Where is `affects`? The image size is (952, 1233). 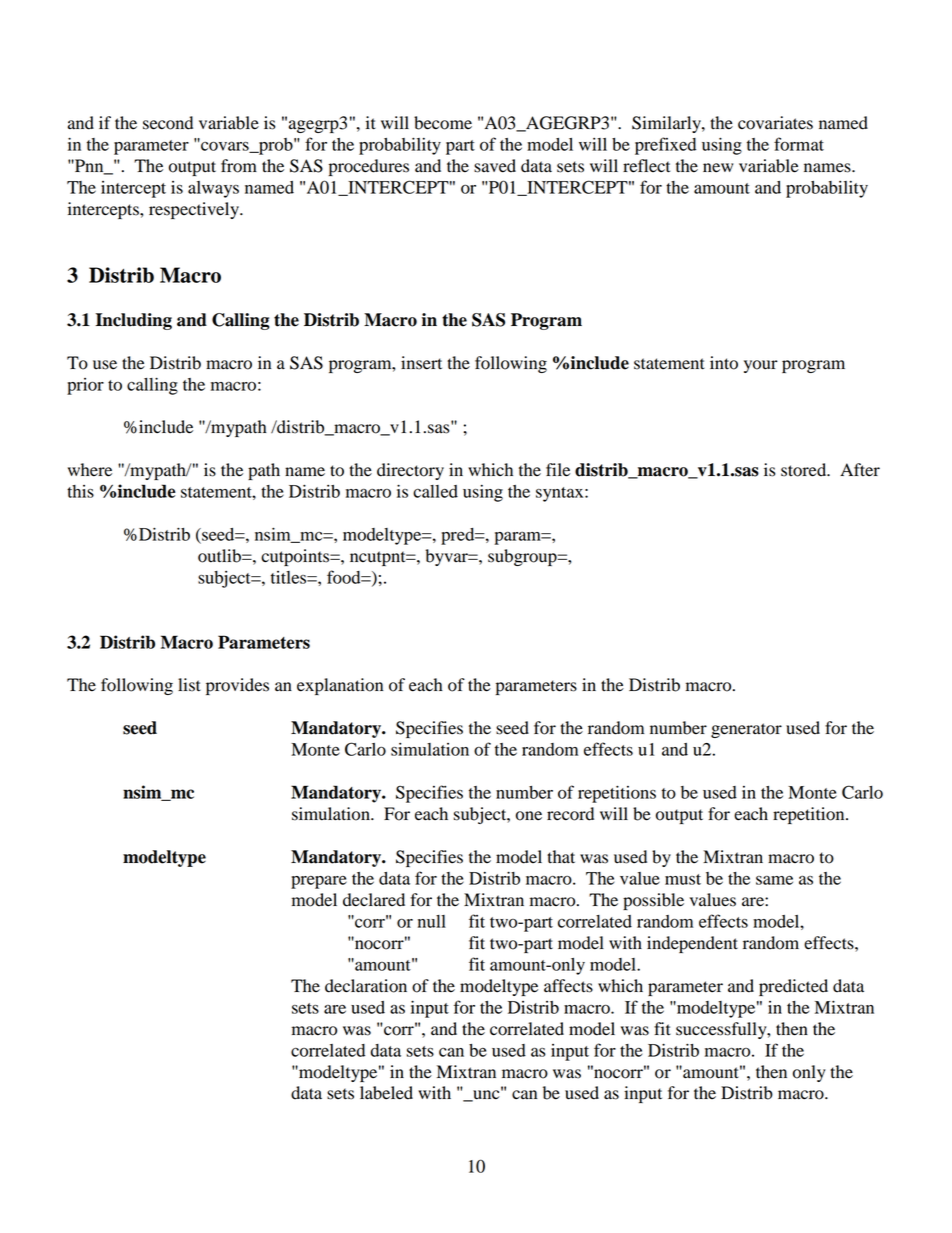
affects is located at coordinates (568, 986).
